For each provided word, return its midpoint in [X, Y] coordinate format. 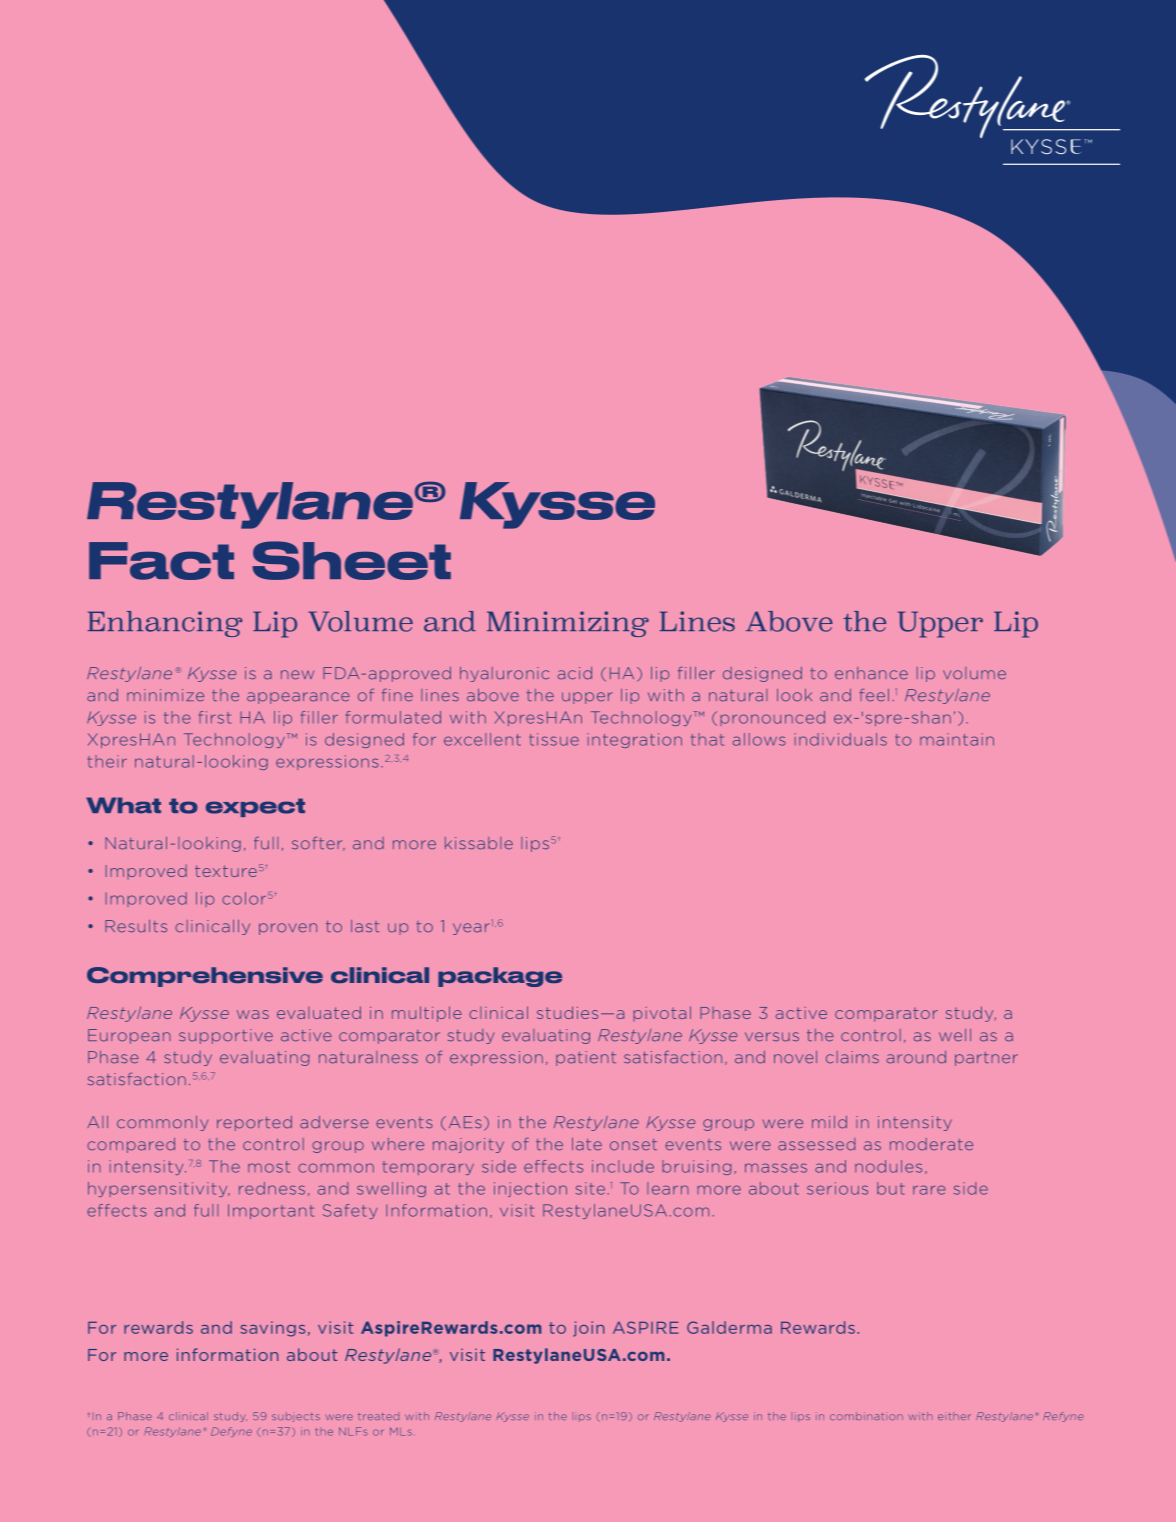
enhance [871, 673]
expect [255, 807]
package [500, 977]
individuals [841, 739]
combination [866, 1416]
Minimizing [568, 624]
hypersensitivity [159, 1189]
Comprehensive [205, 977]
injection [530, 1189]
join [588, 1329]
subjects [296, 1417]
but [890, 1188]
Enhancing [165, 624]
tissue [554, 739]
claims [852, 1057]
